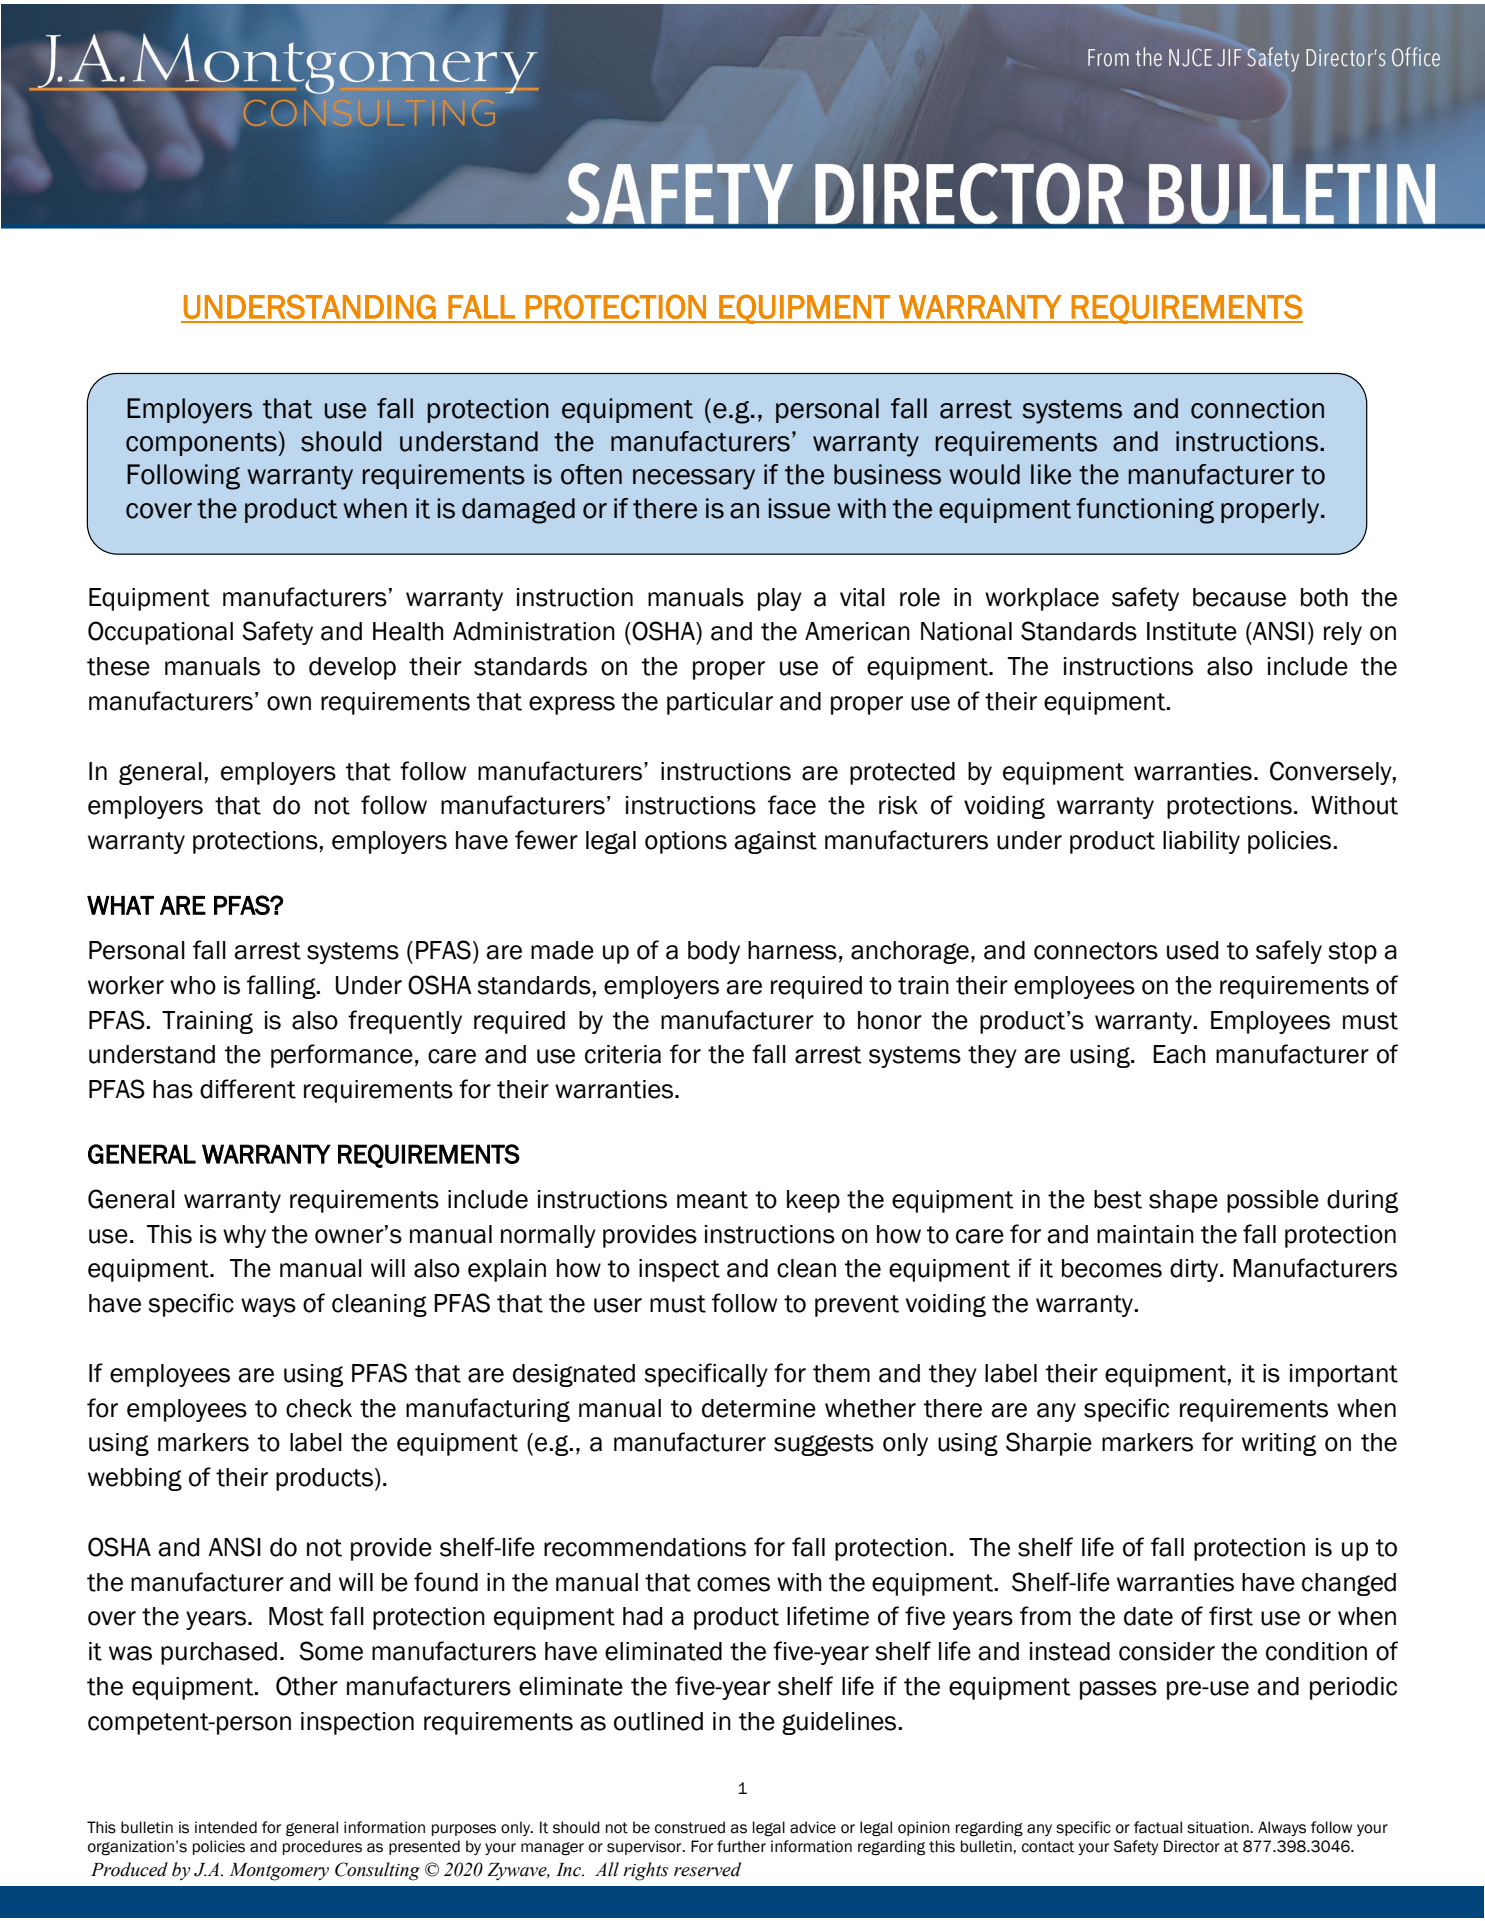  What do you see at coordinates (248, 1089) in the screenshot?
I see `different` at bounding box center [248, 1089].
